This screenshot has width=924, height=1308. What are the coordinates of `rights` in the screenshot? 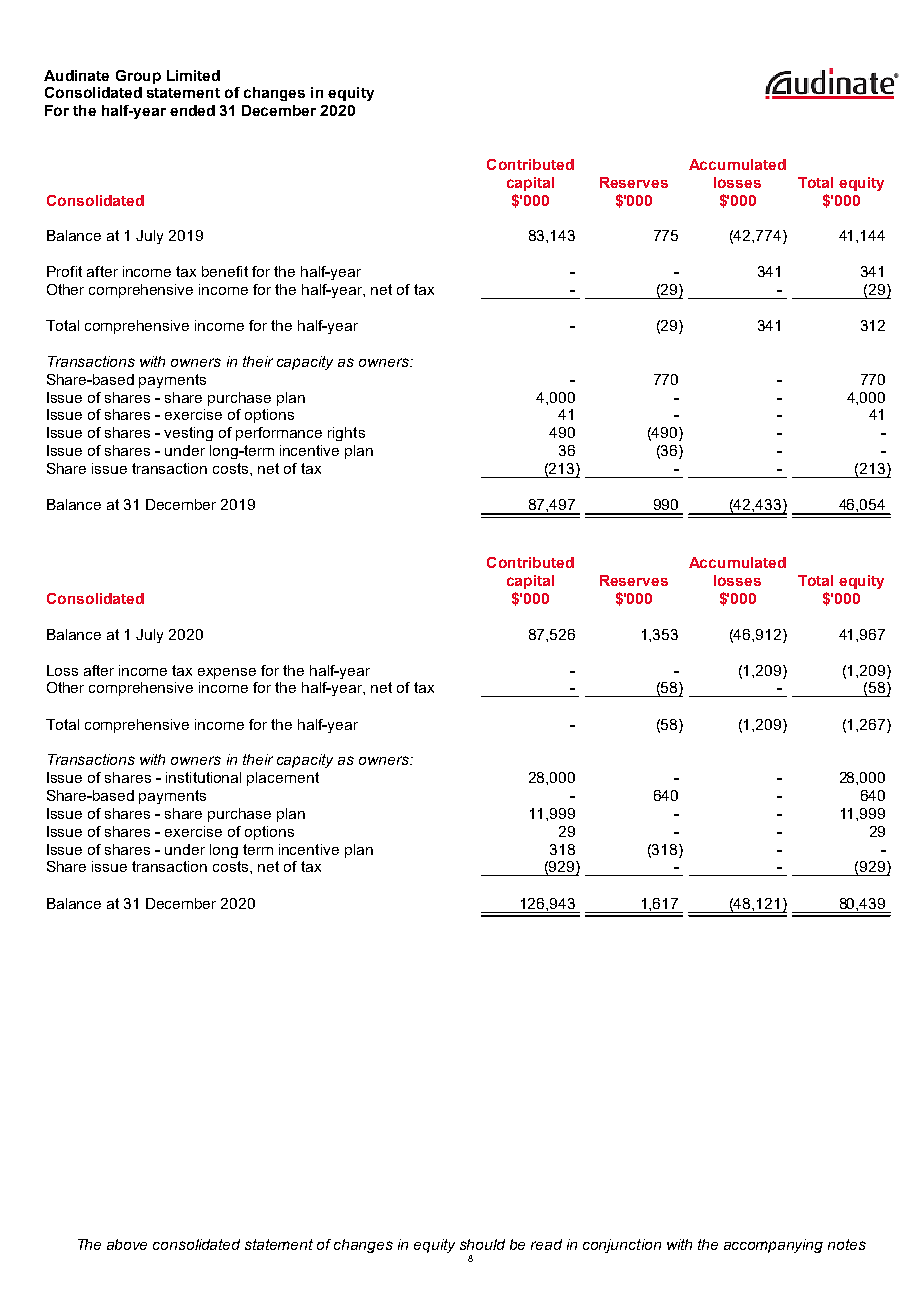 It's located at (346, 434).
